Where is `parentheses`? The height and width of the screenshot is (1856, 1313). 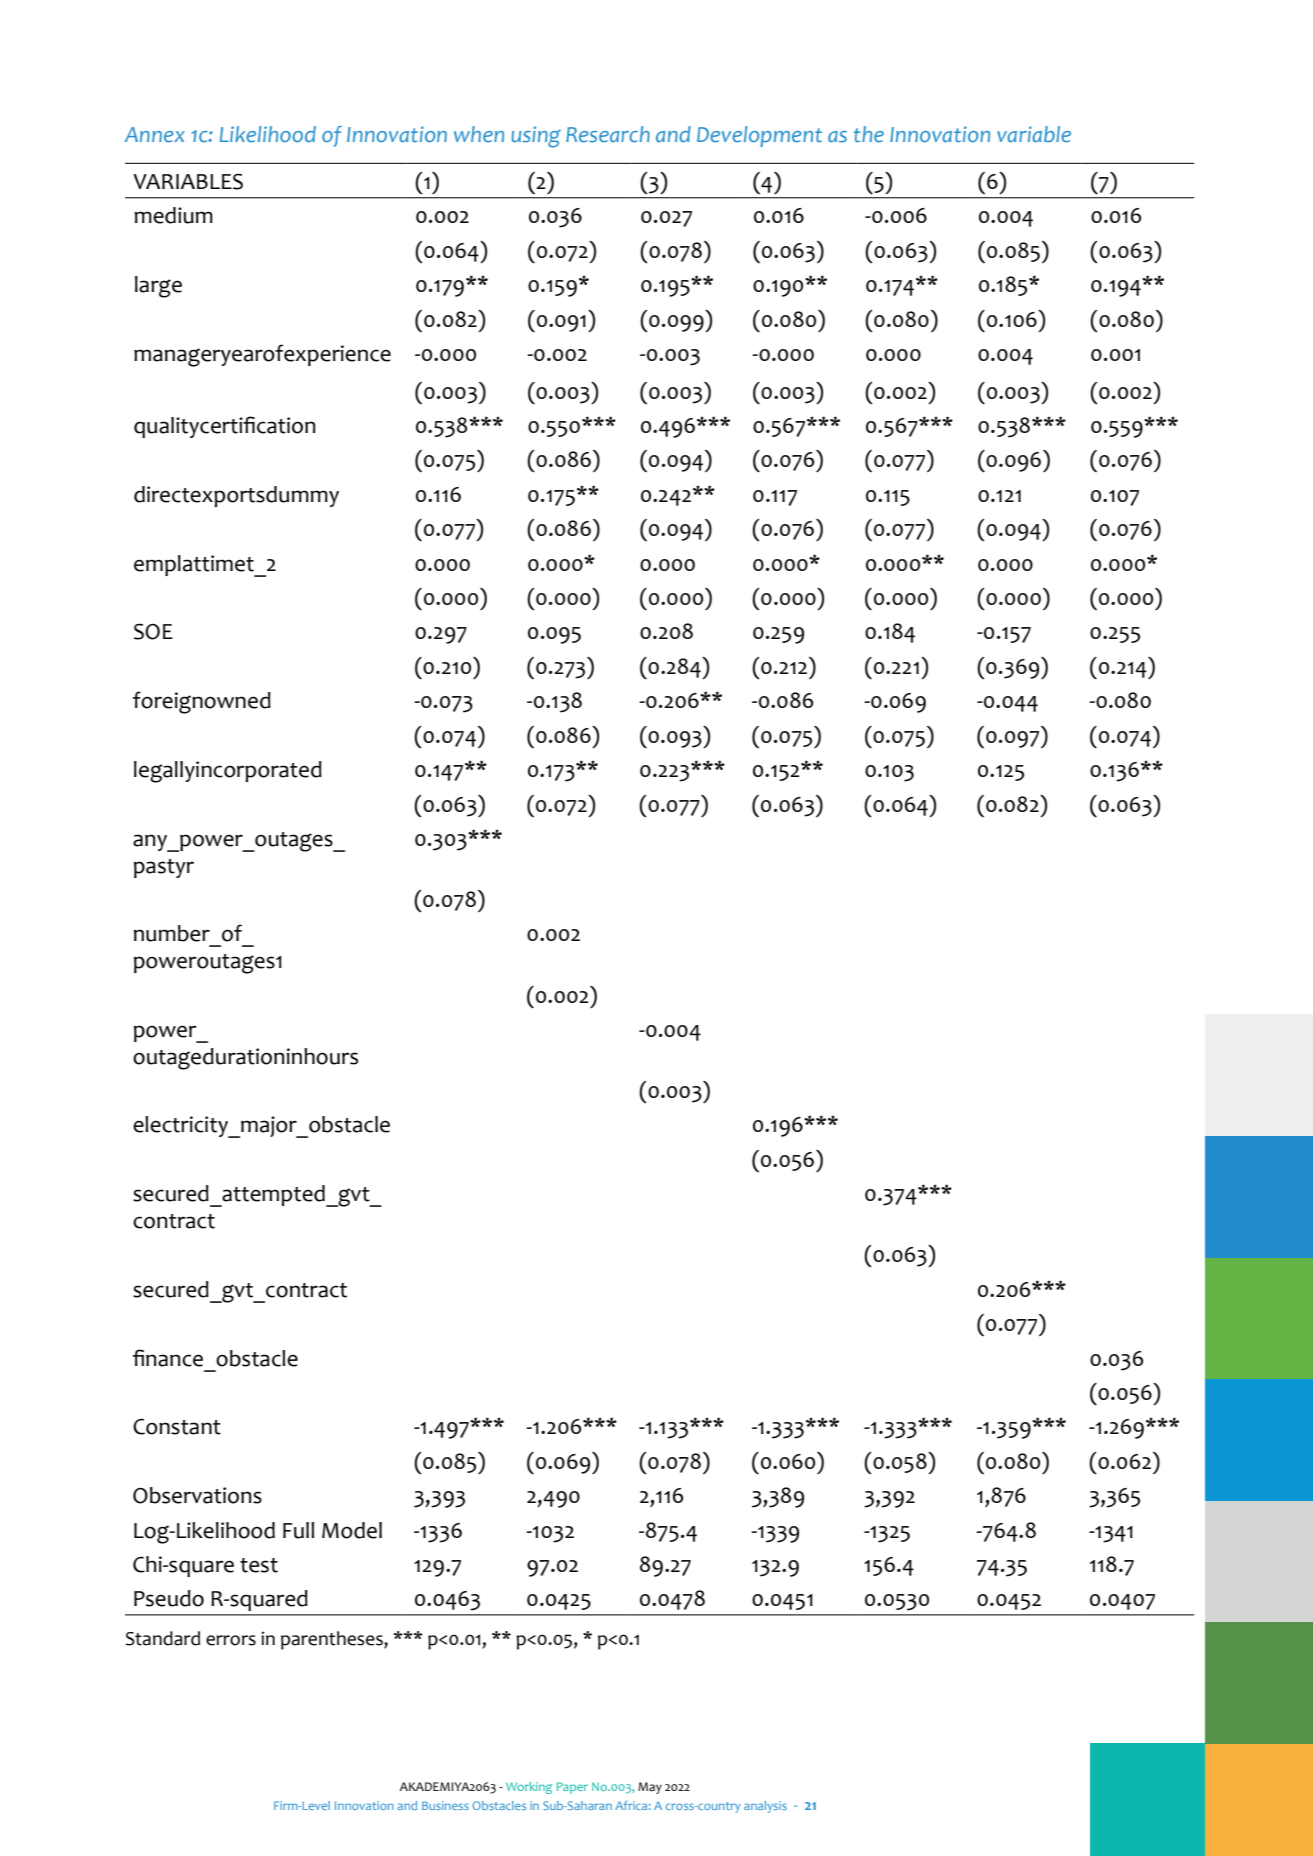 parentheses is located at coordinates (333, 1640).
